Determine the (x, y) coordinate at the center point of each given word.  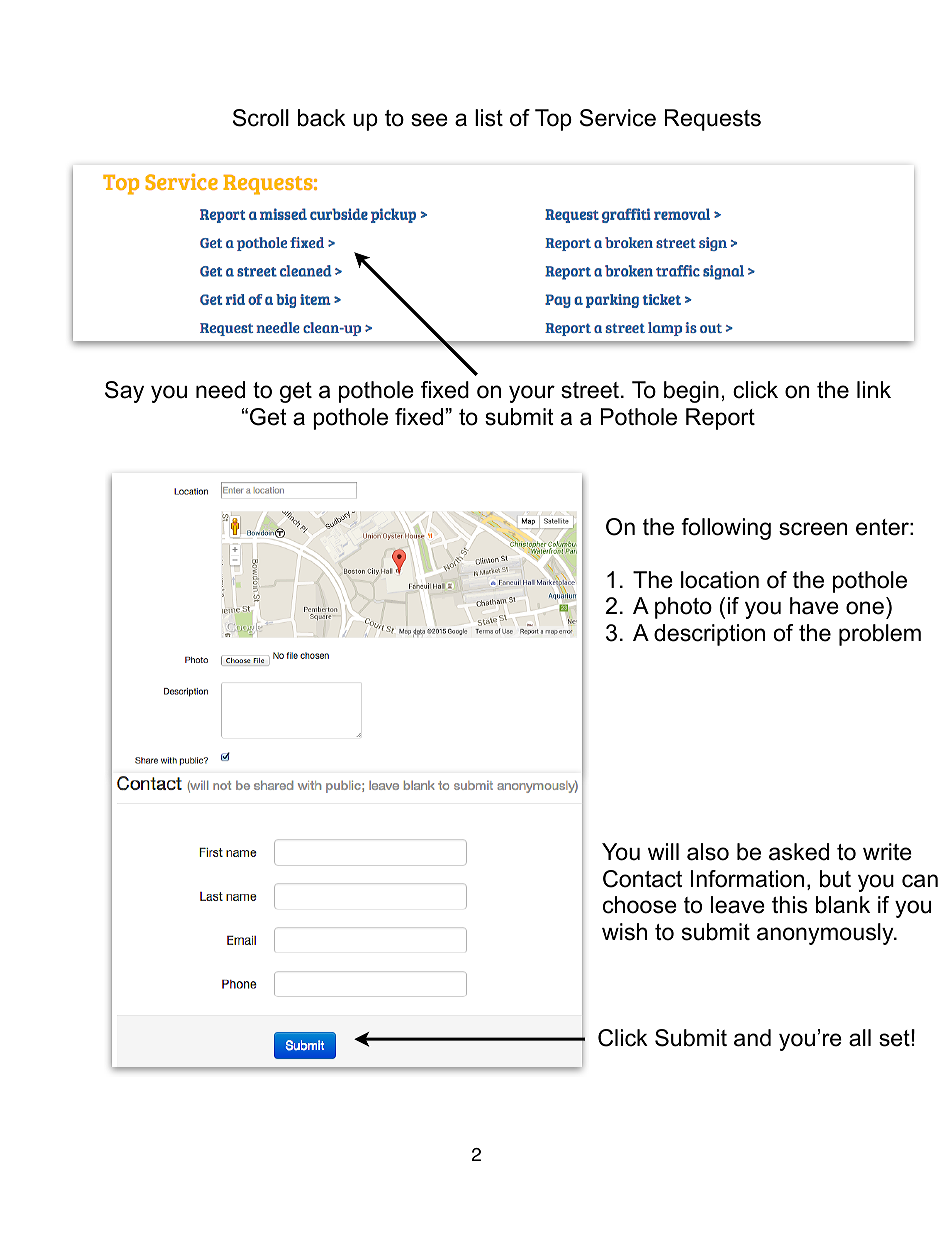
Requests (713, 120)
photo (683, 608)
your (532, 394)
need (220, 390)
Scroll (261, 118)
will (663, 851)
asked (799, 852)
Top (553, 120)
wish (624, 932)
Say (124, 392)
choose (640, 905)
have (814, 606)
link (874, 389)
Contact (642, 879)
